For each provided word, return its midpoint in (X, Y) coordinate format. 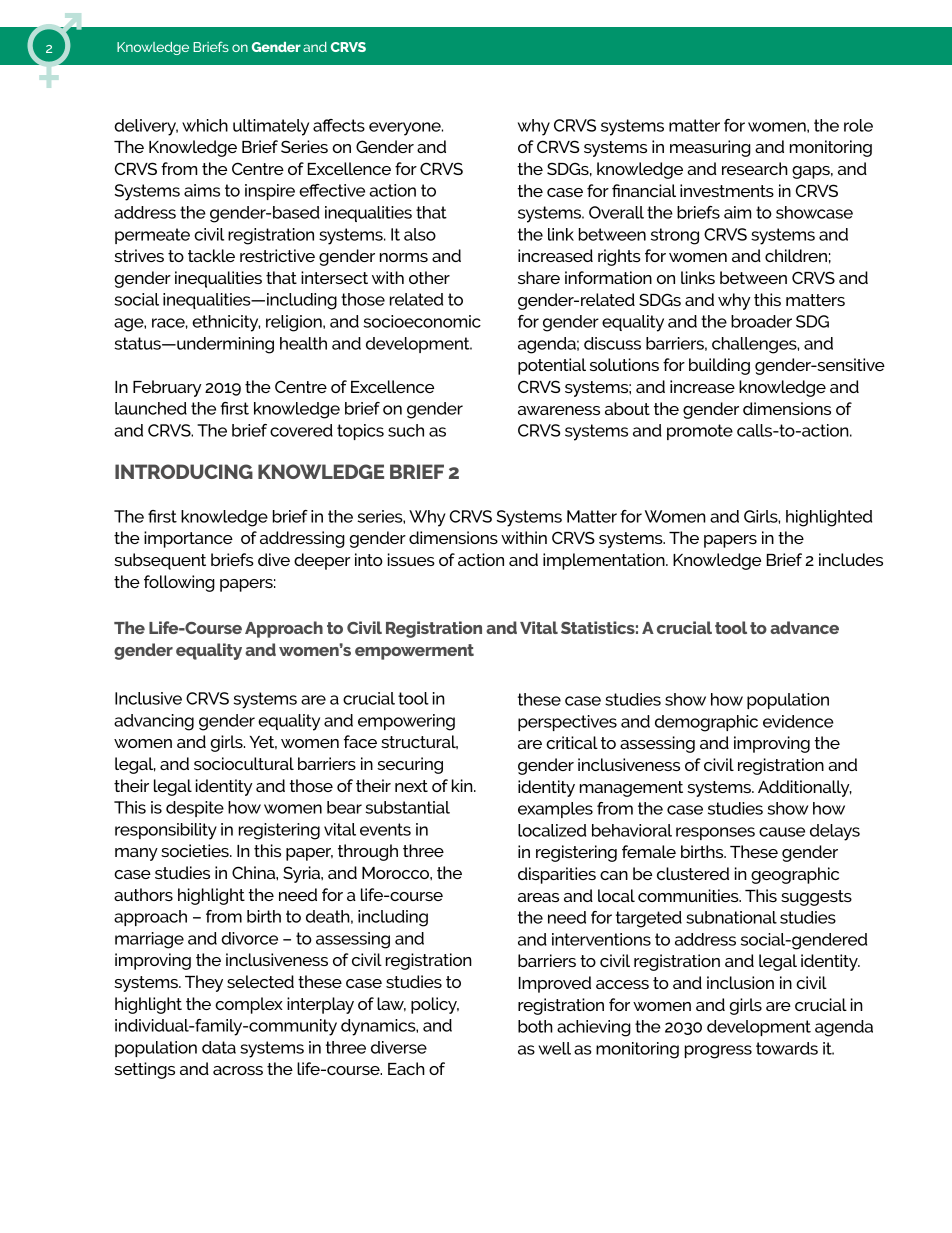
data (219, 1047)
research (755, 168)
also (420, 234)
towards (787, 1048)
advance (804, 627)
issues (411, 559)
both (535, 1026)
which (205, 125)
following (179, 583)
